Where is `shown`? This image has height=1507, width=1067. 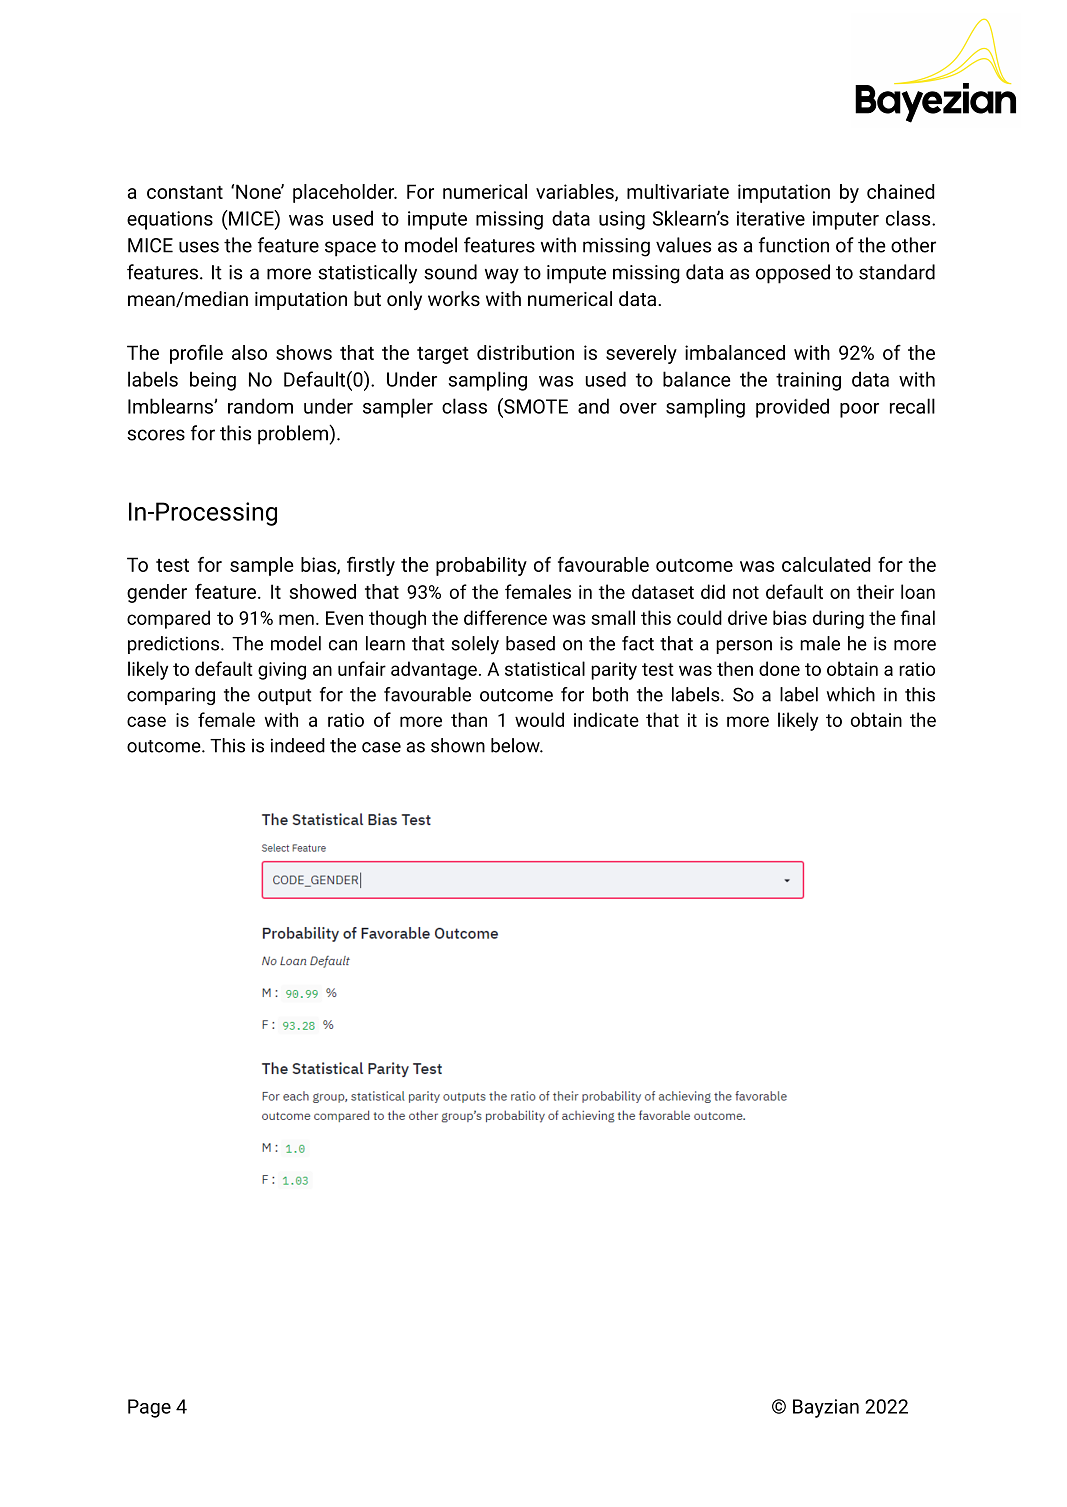 shown is located at coordinates (458, 745).
